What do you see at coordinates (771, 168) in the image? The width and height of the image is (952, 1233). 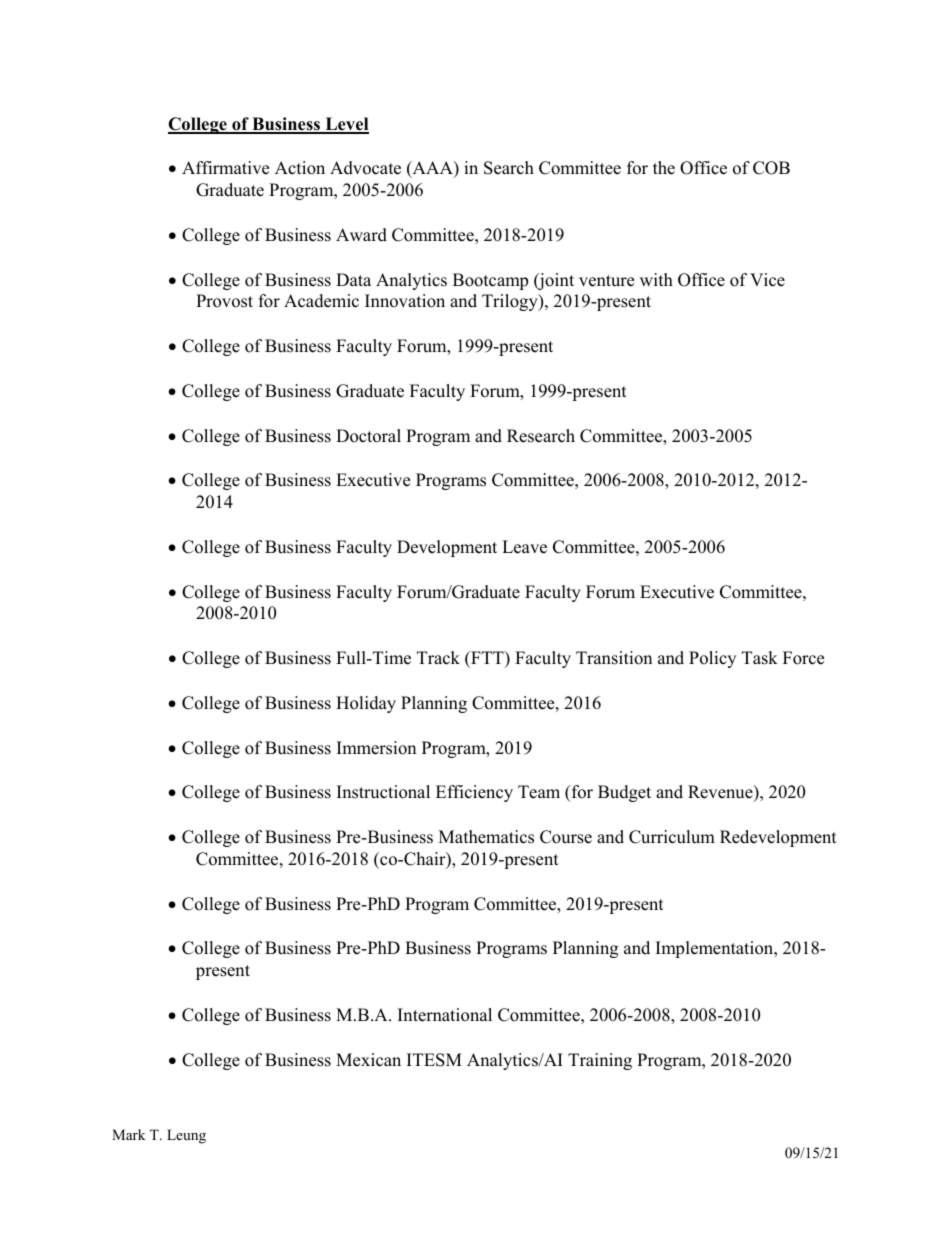 I see `COB` at bounding box center [771, 168].
